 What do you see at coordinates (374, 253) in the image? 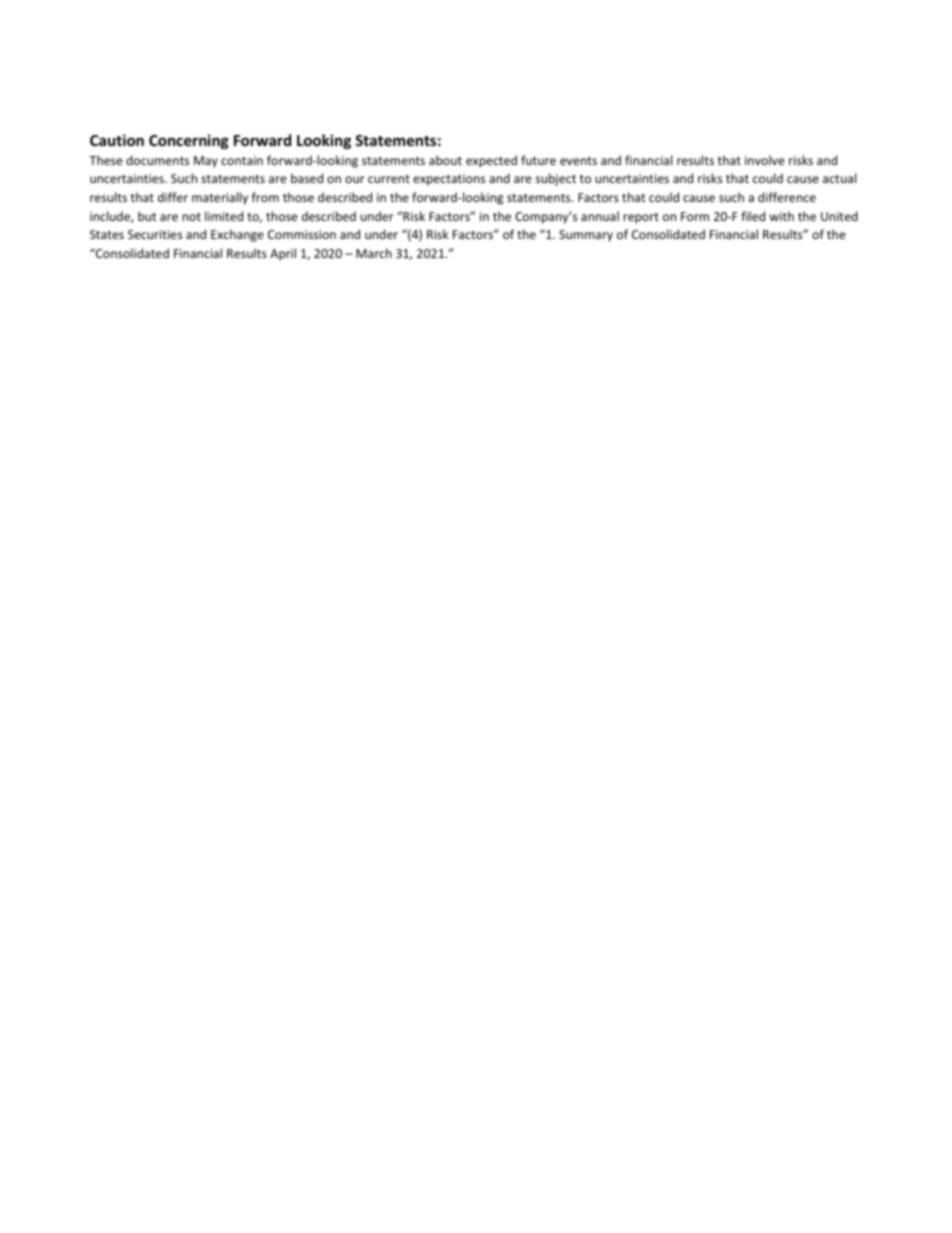
I see `March` at bounding box center [374, 253].
